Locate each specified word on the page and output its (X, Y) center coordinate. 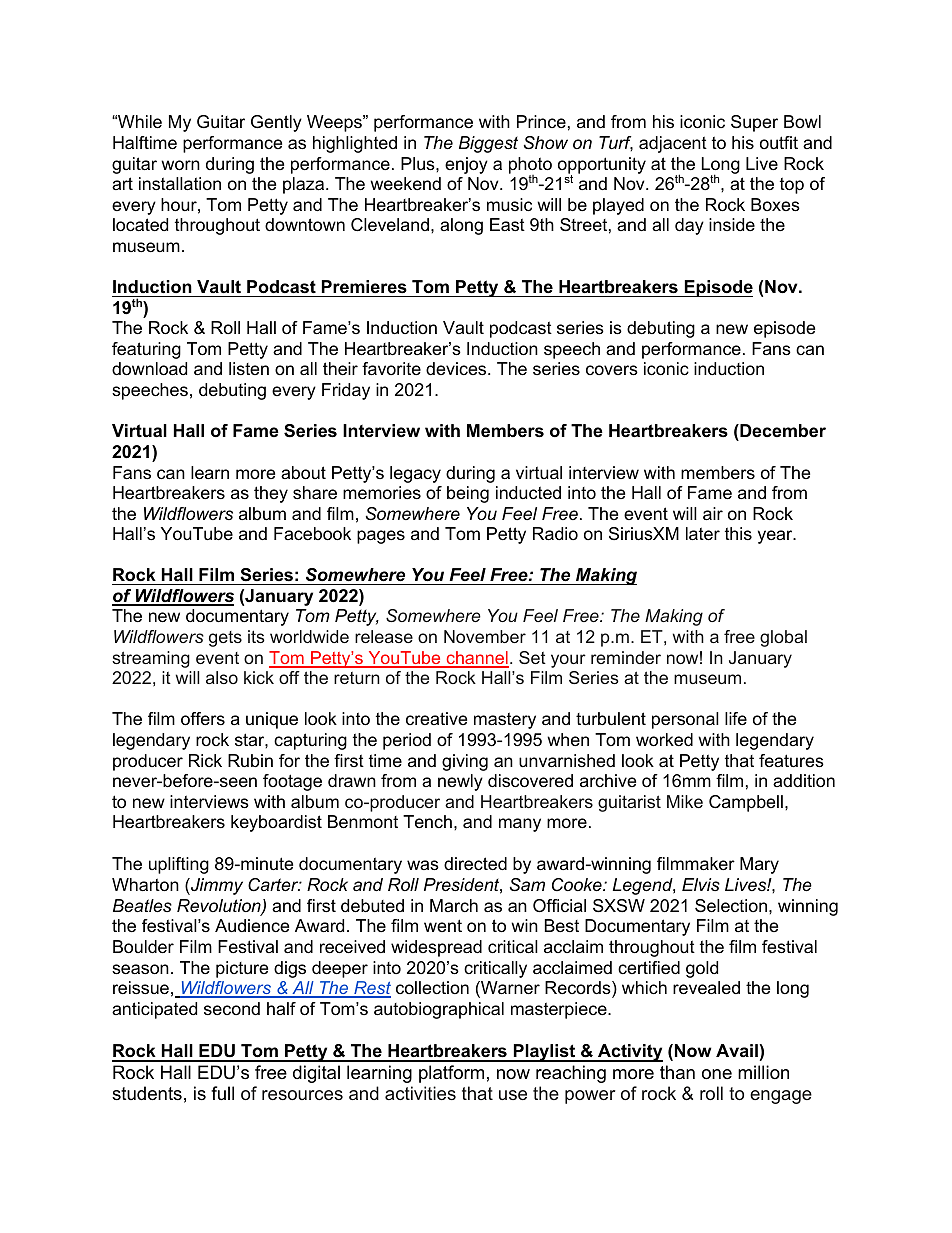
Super (754, 123)
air (713, 514)
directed (475, 863)
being (468, 494)
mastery (505, 720)
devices (457, 369)
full (222, 1093)
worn (180, 165)
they (271, 494)
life (736, 718)
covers (612, 370)
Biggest (488, 144)
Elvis (701, 884)
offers (203, 719)
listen (249, 368)
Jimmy (216, 886)
